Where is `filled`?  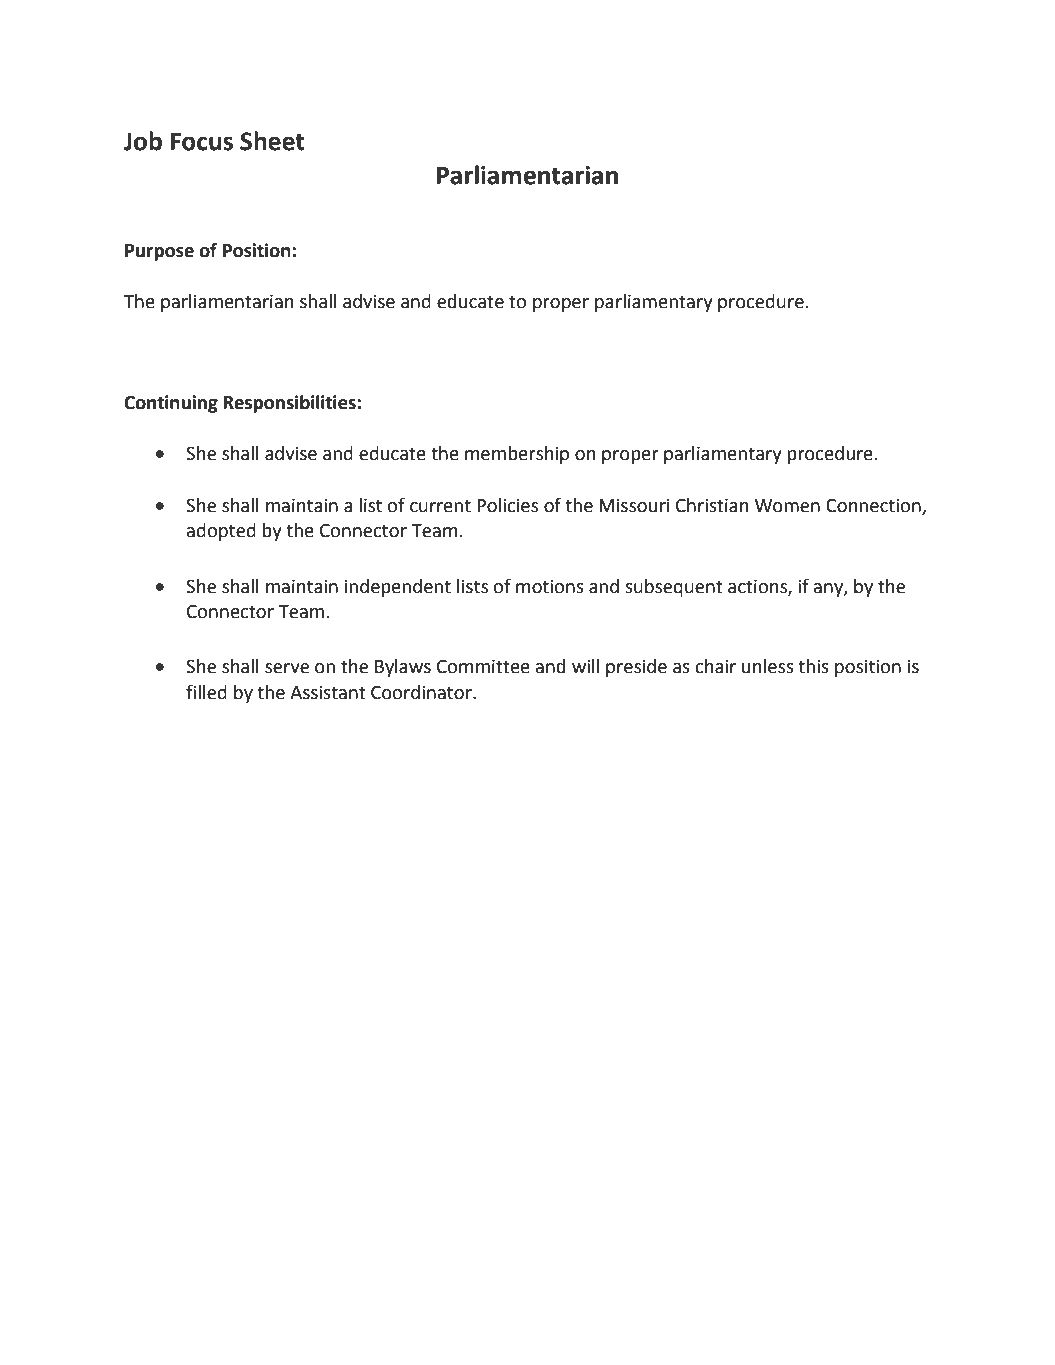
filled is located at coordinates (206, 692).
